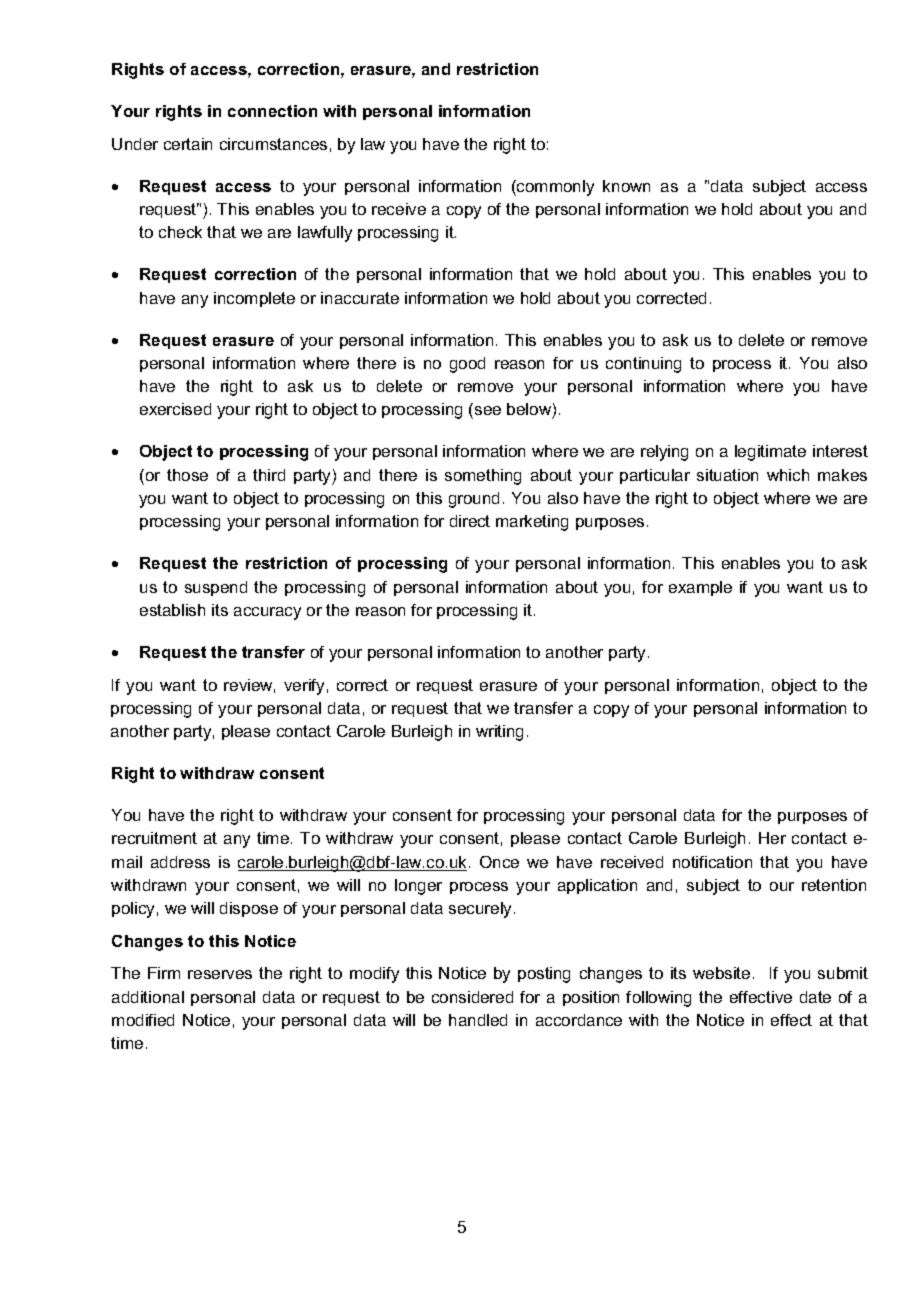 The image size is (924, 1308). Describe the element at coordinates (554, 188) in the screenshot. I see `commonly` at that location.
